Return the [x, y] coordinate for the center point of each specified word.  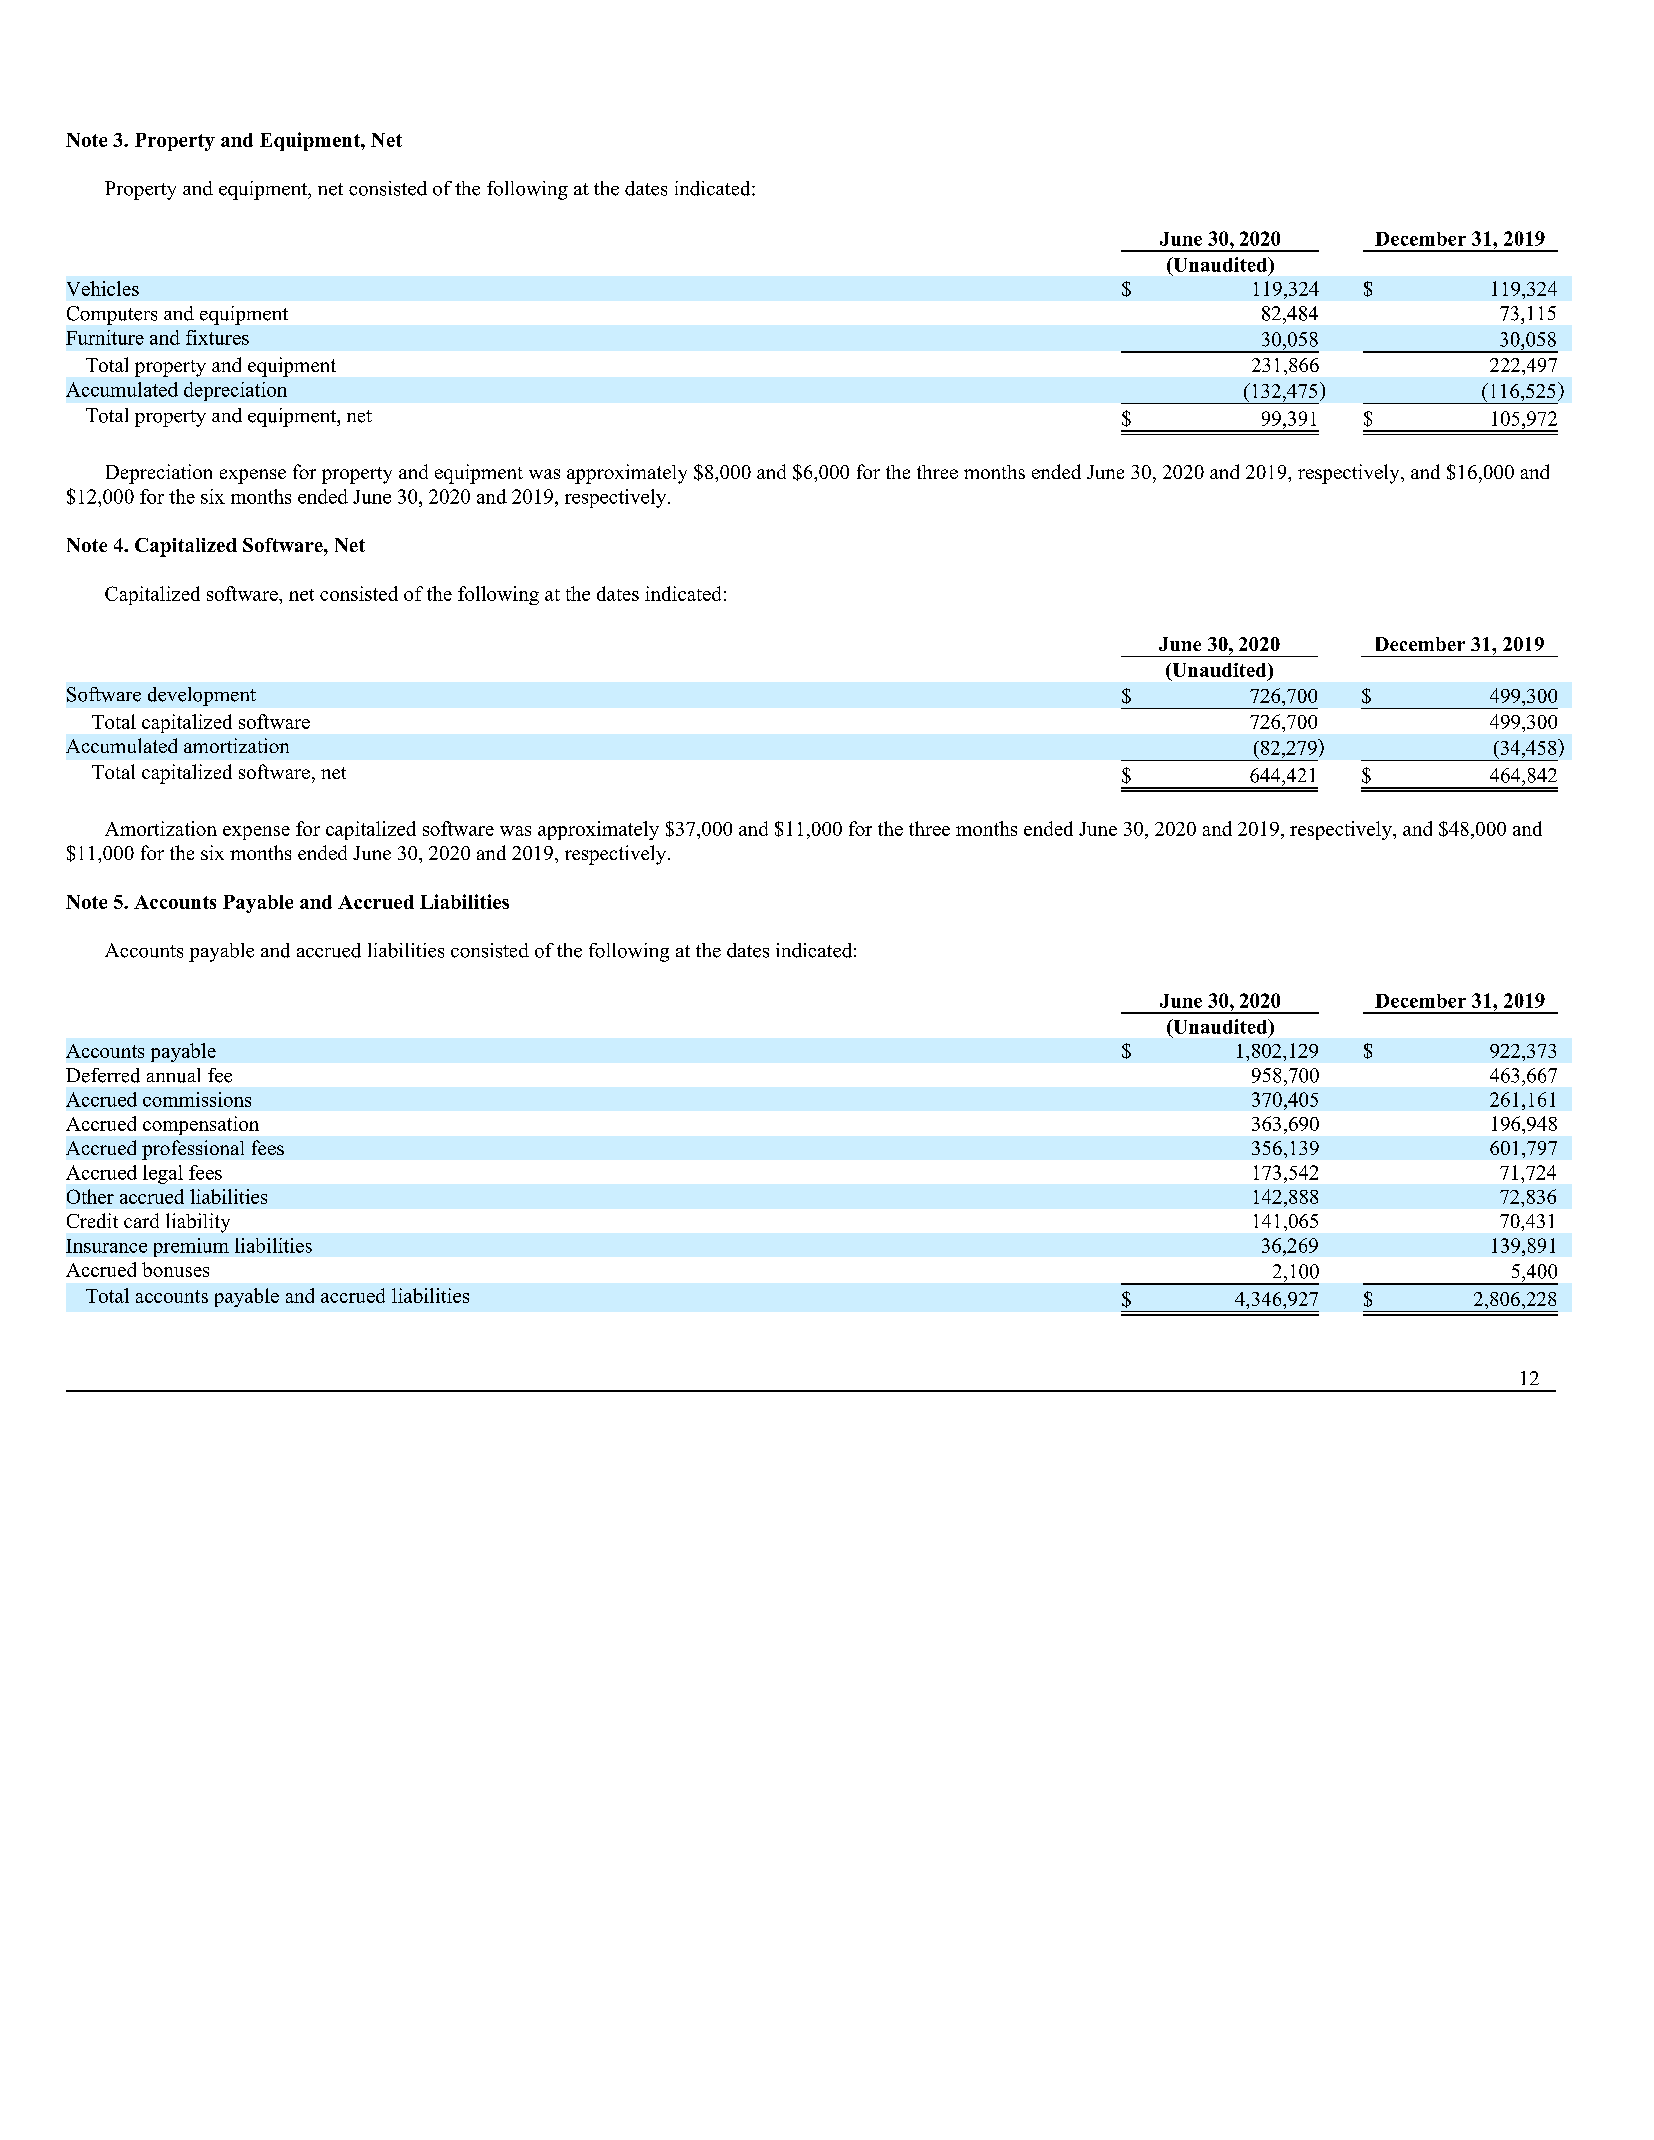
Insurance [106, 1246]
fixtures [217, 337]
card [141, 1220]
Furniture [105, 337]
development [202, 696]
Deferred [103, 1075]
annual [173, 1075]
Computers [112, 315]
